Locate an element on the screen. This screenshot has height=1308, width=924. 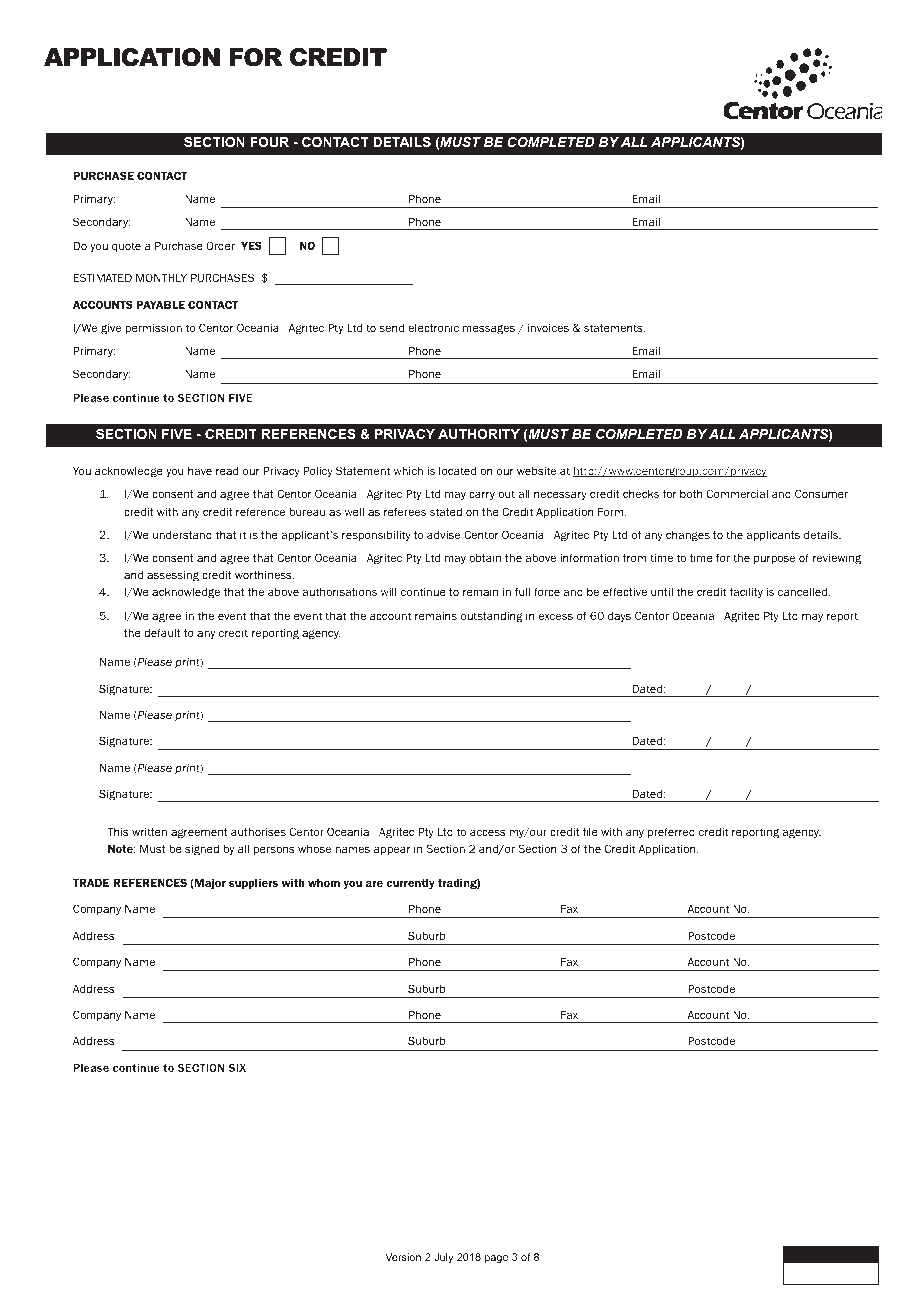
electronic is located at coordinates (433, 328).
